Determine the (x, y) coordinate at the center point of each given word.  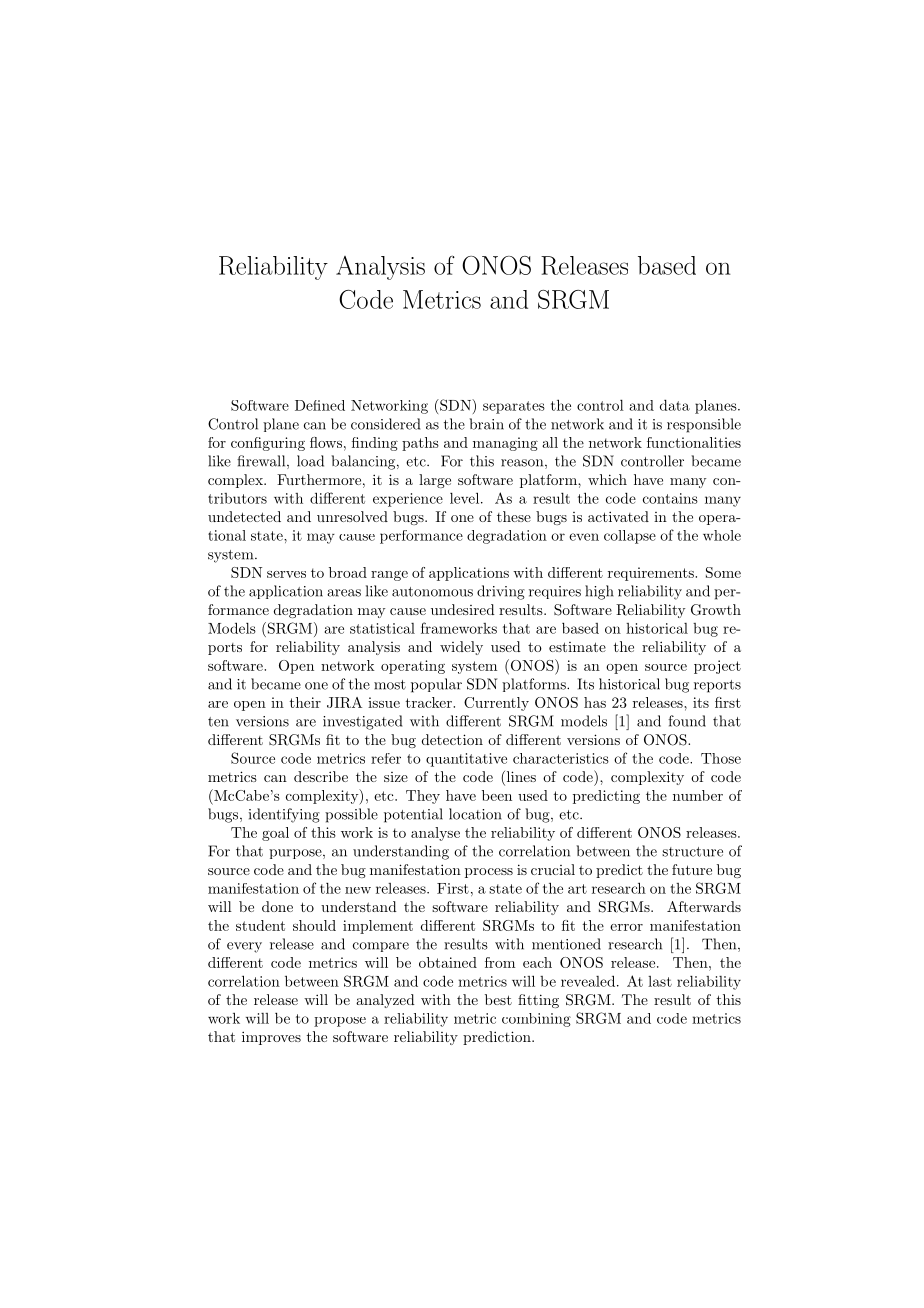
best (498, 999)
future (692, 869)
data (675, 405)
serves (286, 574)
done (277, 906)
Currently (496, 704)
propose (340, 1022)
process (489, 873)
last (660, 981)
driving (501, 592)
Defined (320, 405)
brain (486, 424)
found (687, 721)
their (305, 702)
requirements (652, 574)
